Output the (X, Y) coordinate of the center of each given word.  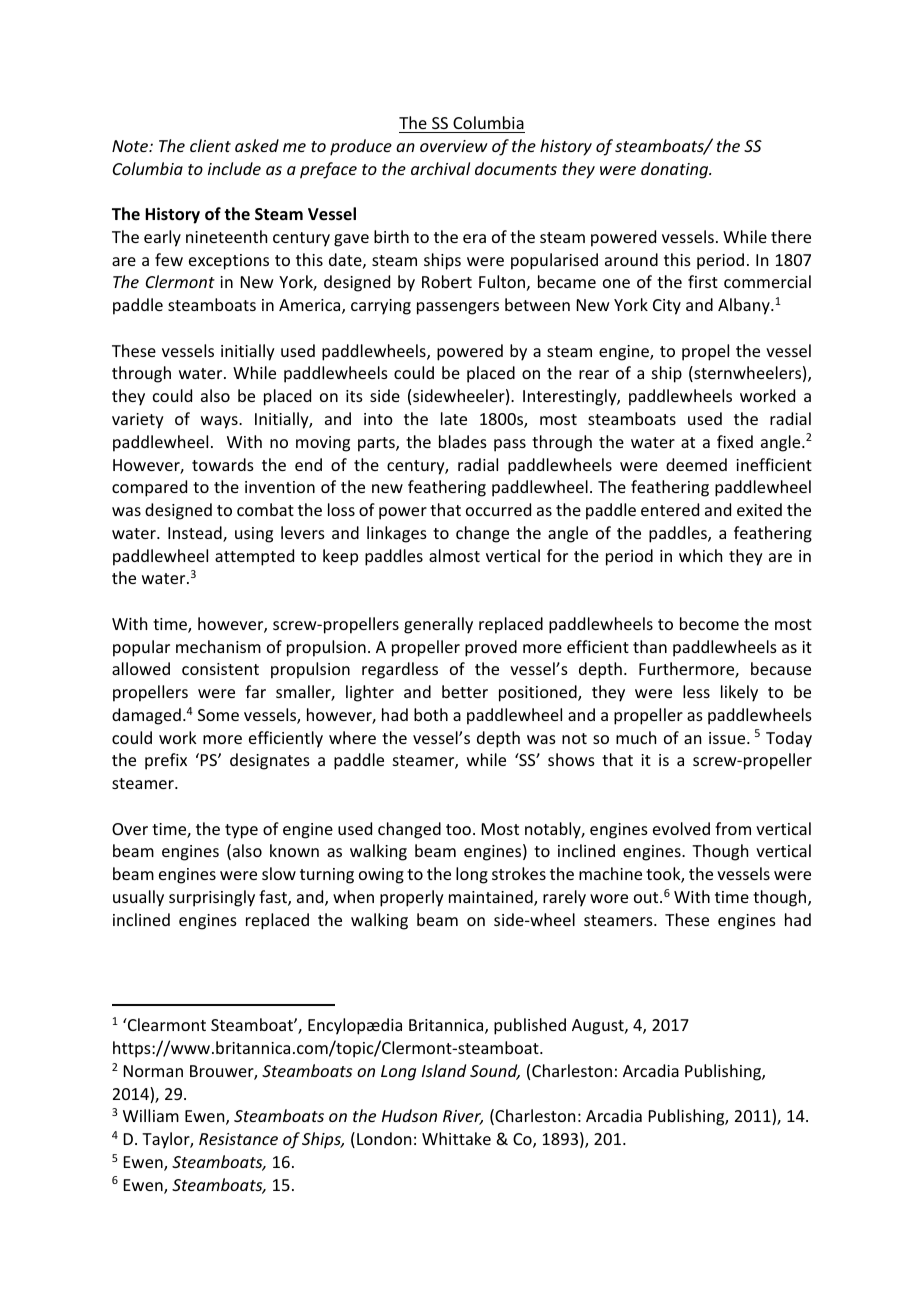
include (234, 168)
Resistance (238, 1139)
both (431, 714)
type (241, 831)
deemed (696, 464)
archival (440, 168)
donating (676, 170)
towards (223, 464)
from (733, 828)
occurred (498, 509)
